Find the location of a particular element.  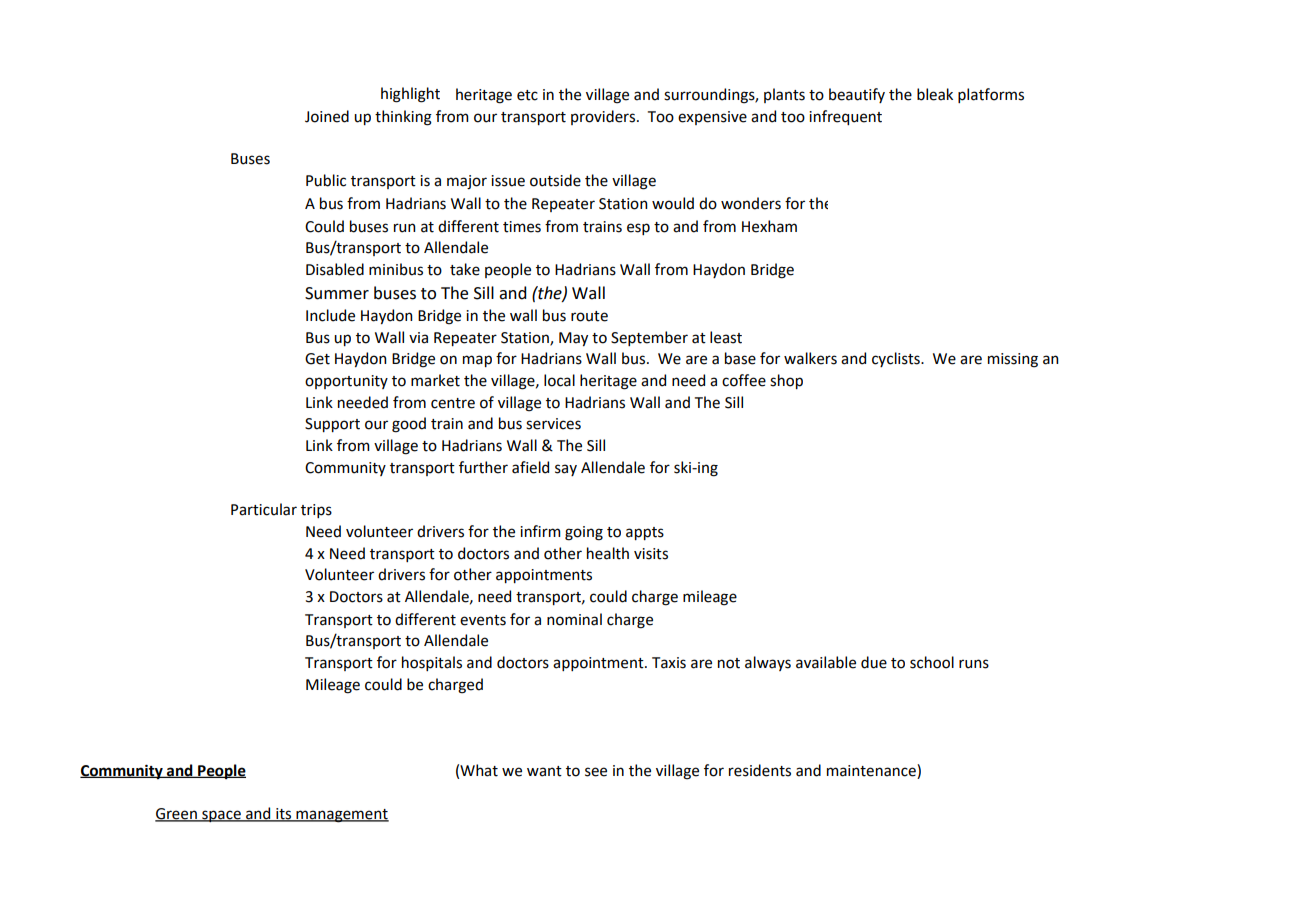

shop is located at coordinates (786, 381).
